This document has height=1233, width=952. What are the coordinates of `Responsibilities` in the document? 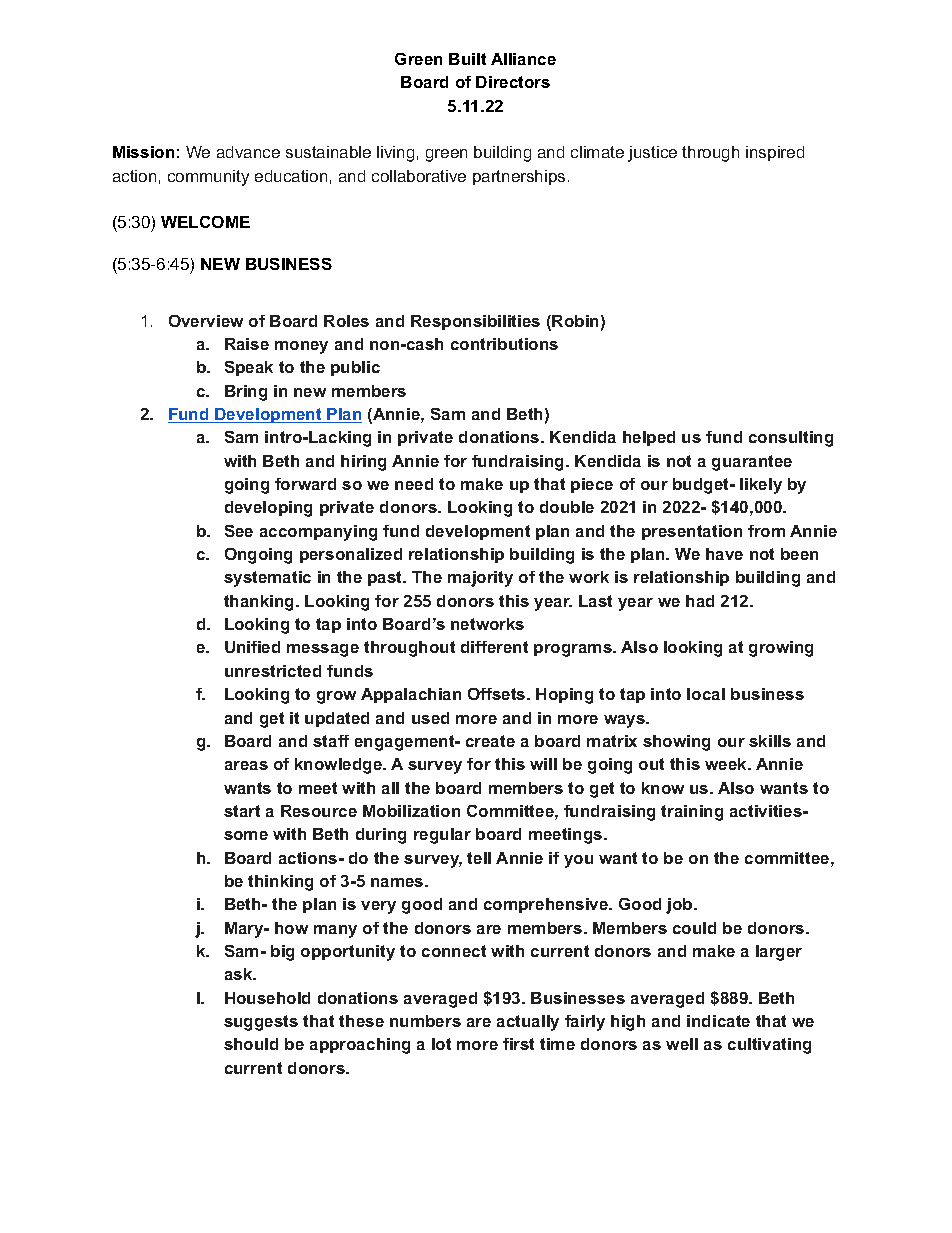 It's located at (475, 322).
